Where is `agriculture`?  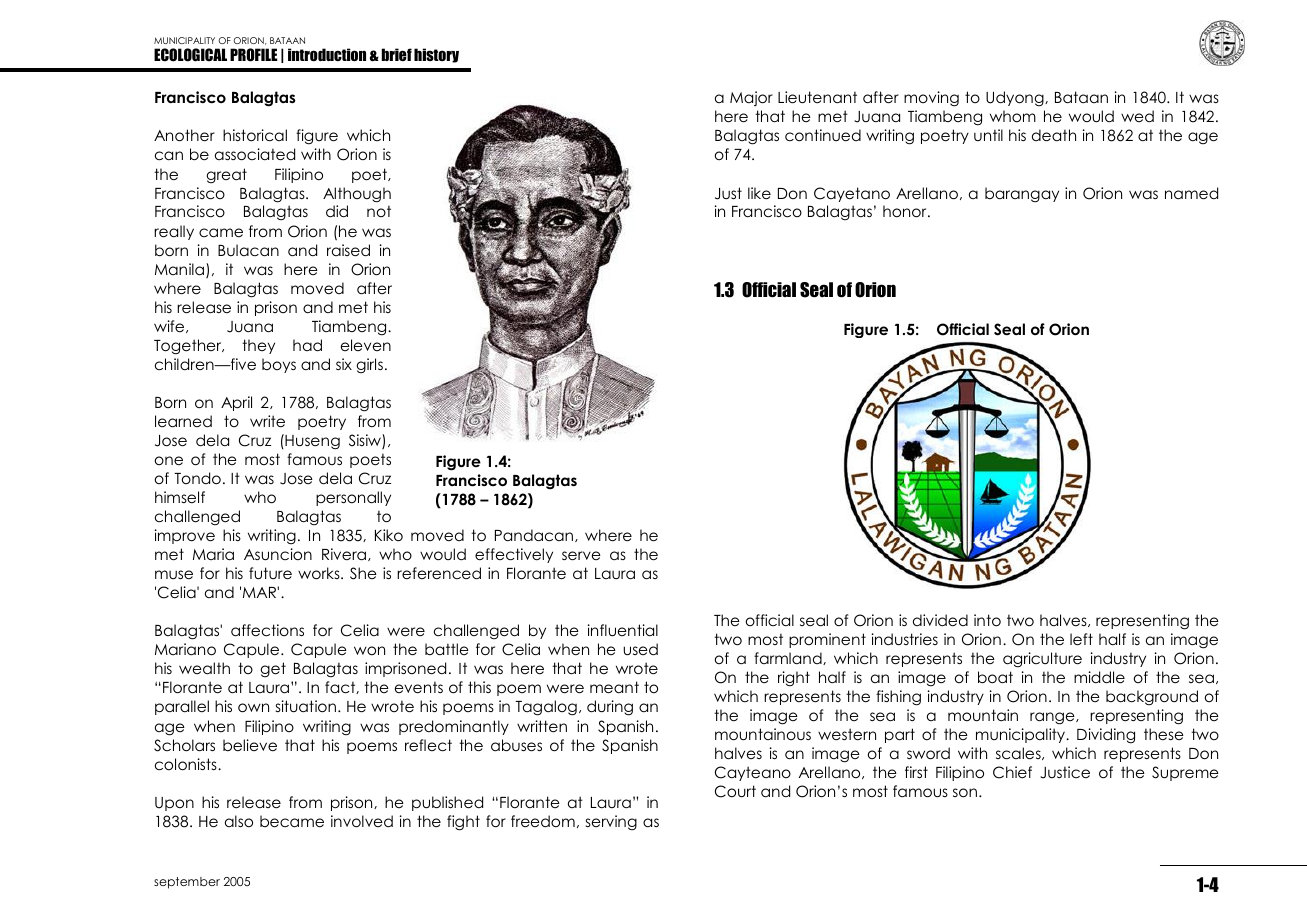 agriculture is located at coordinates (1042, 660).
